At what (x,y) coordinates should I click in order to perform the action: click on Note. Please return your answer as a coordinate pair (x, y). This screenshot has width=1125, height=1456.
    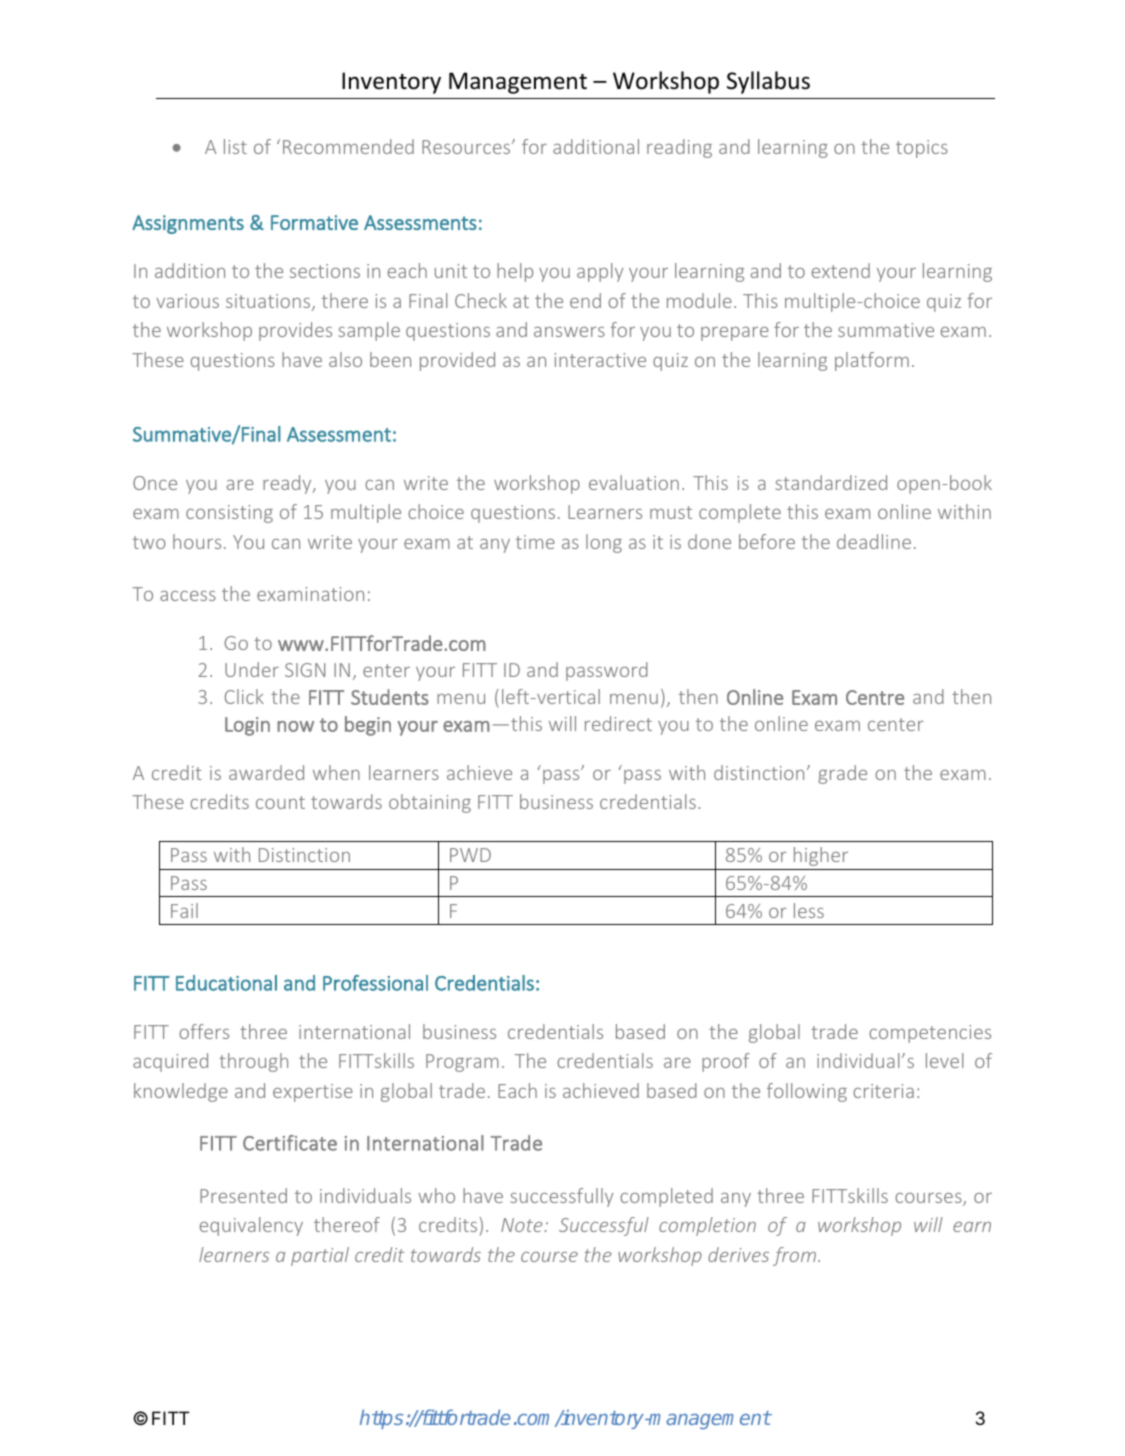
    Looking at the image, I should click on (523, 1225).
